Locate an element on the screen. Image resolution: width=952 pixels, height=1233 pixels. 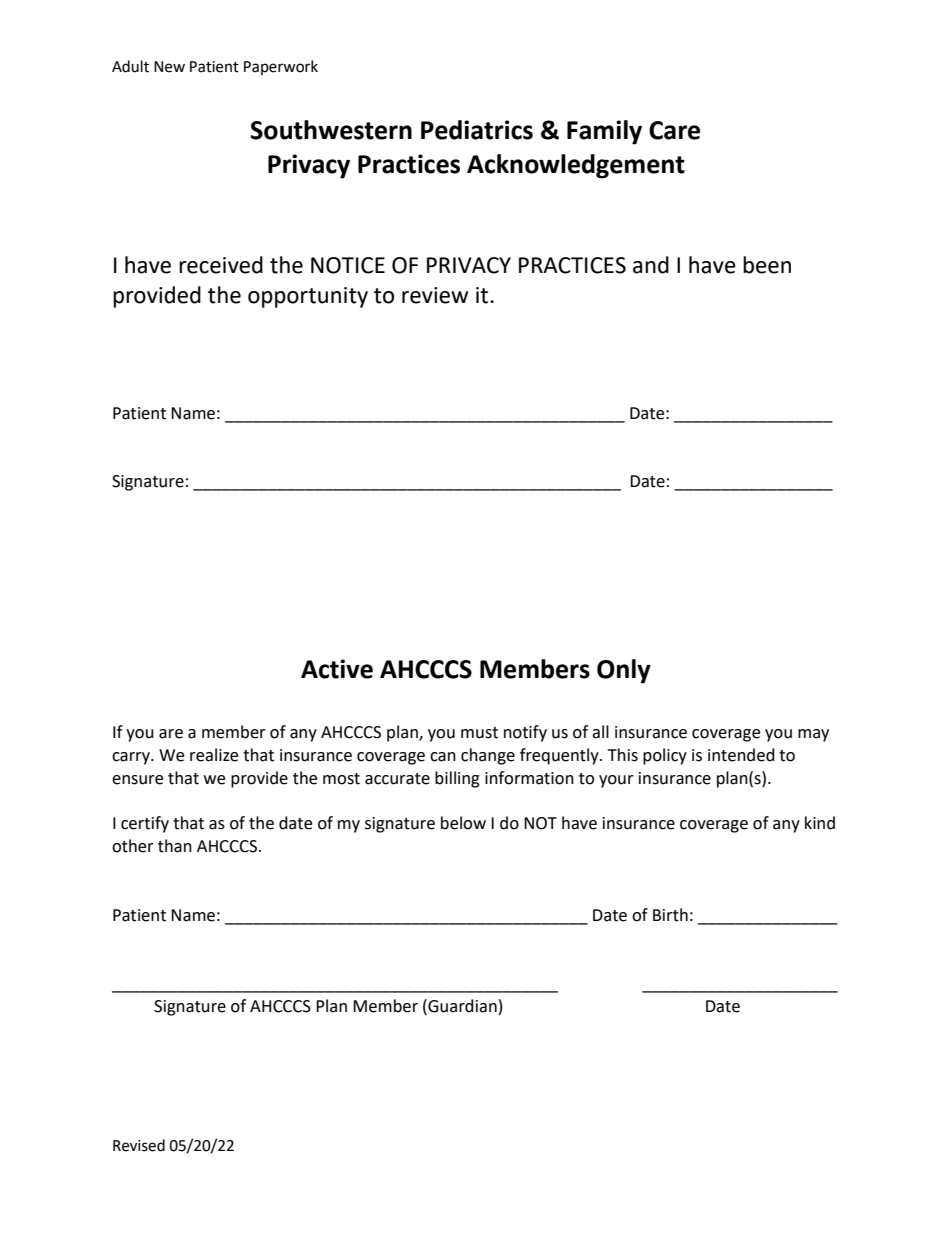
Care is located at coordinates (674, 130).
